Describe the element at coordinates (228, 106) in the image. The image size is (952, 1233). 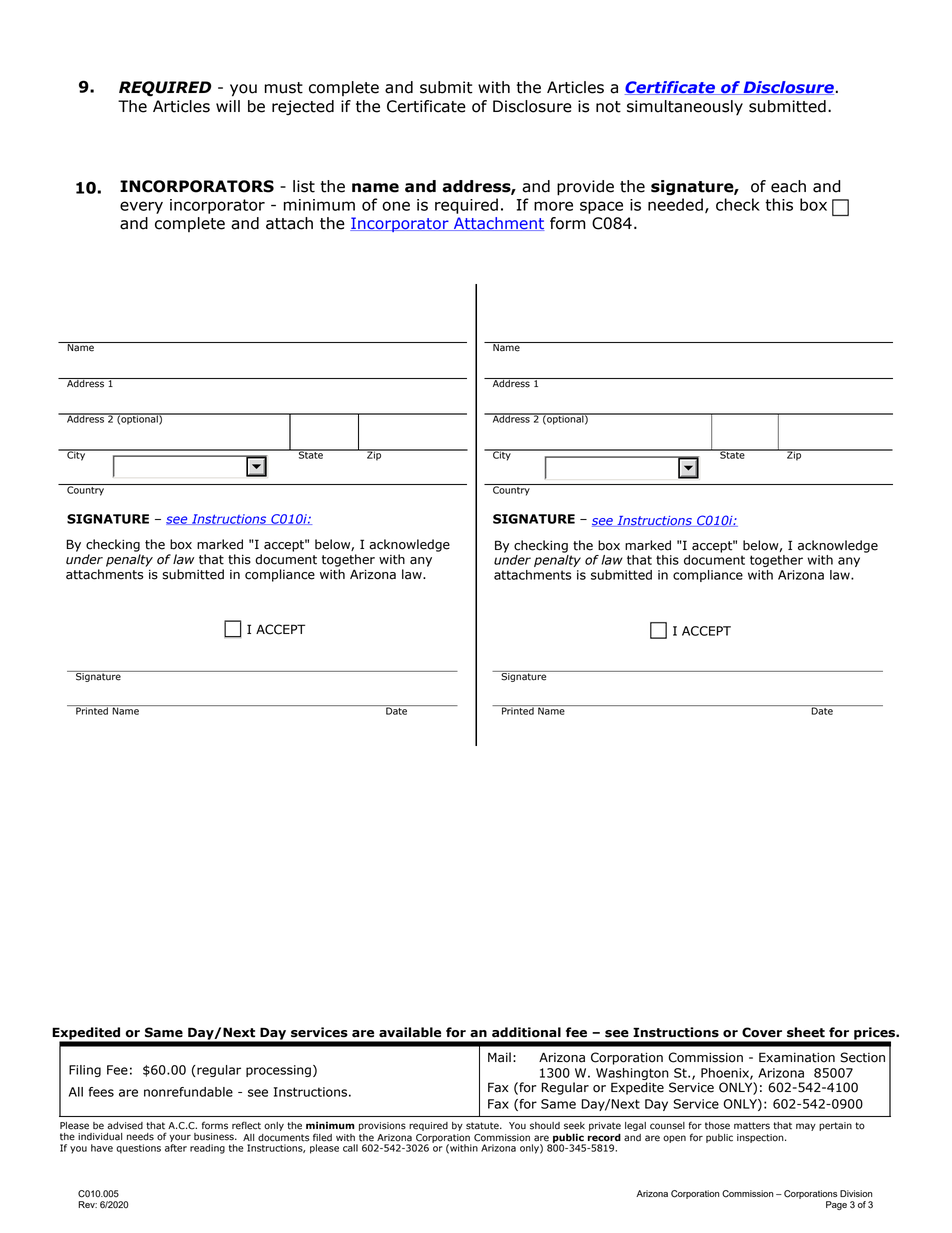
I see `will` at that location.
